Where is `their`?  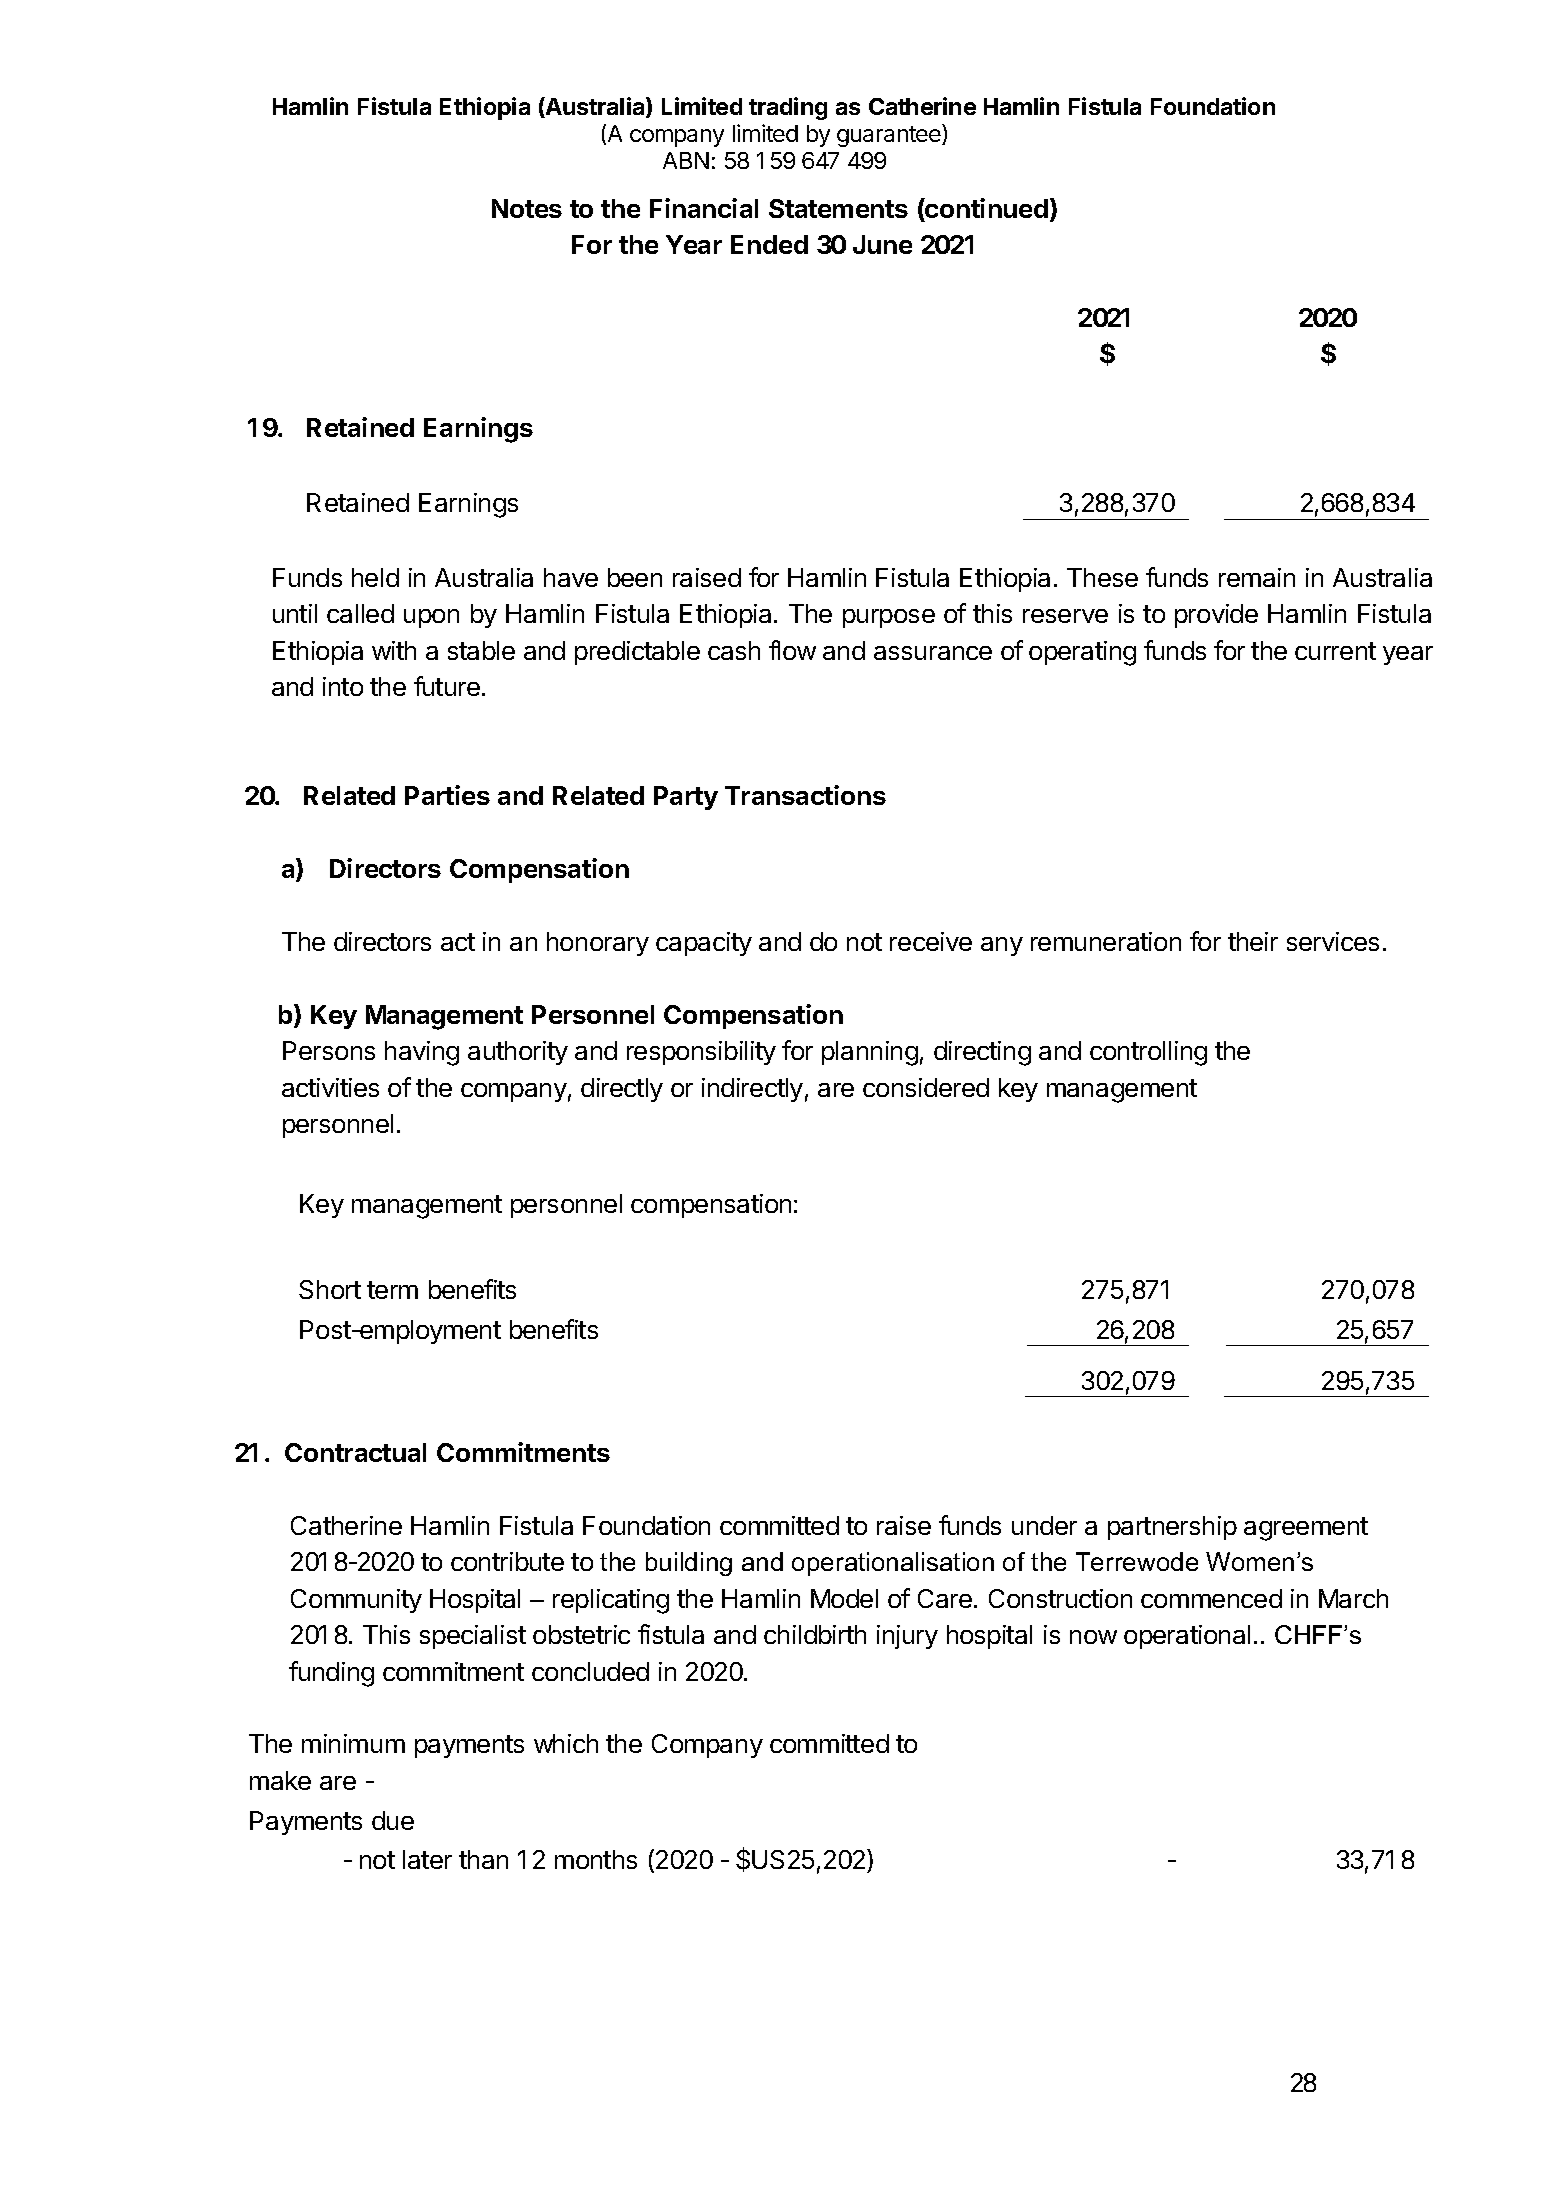
their is located at coordinates (1253, 941).
